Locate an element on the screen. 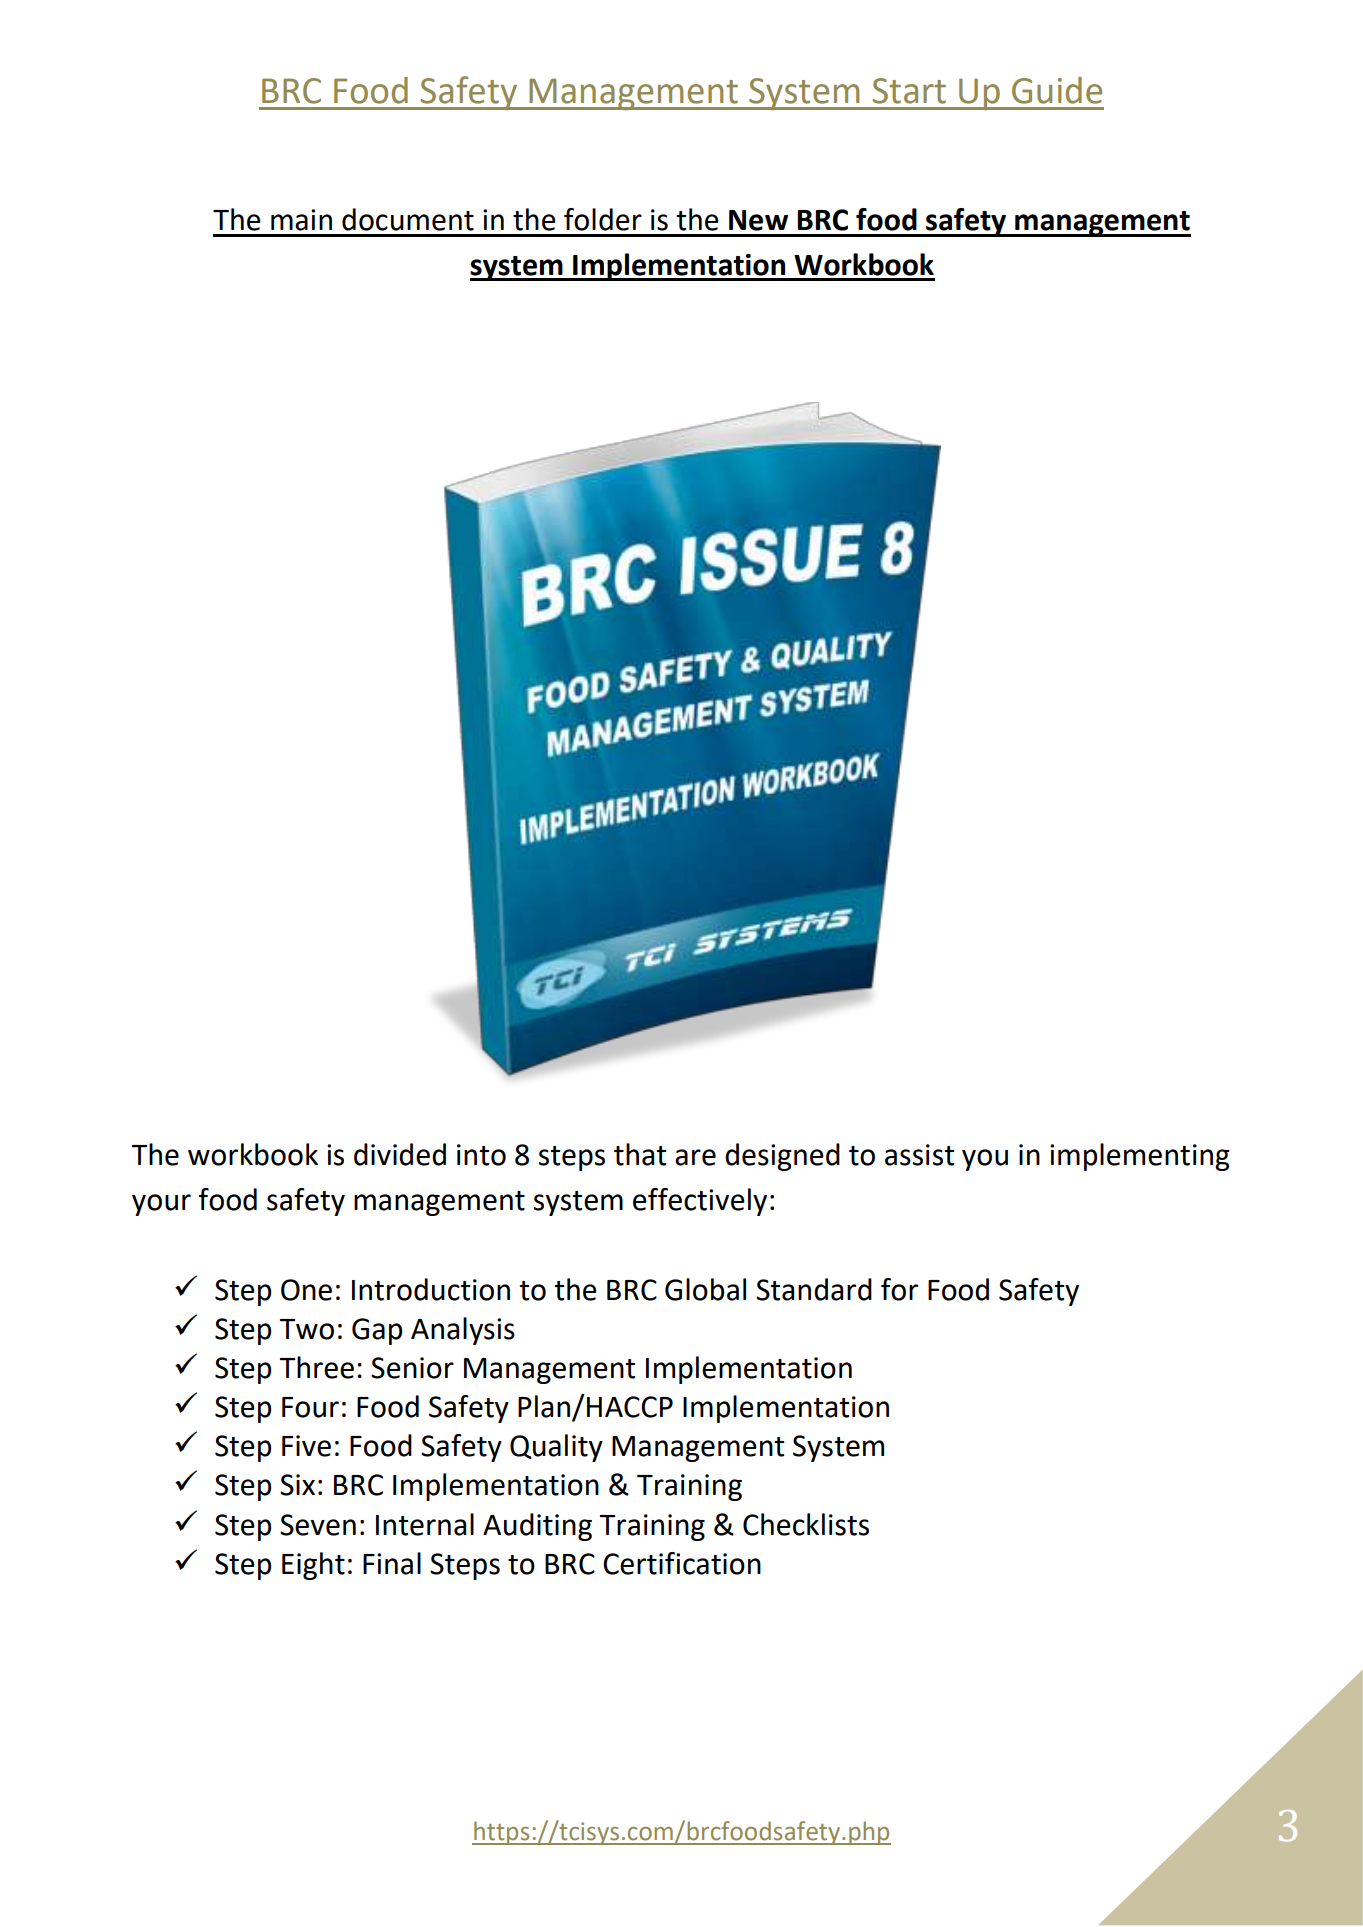 The image size is (1363, 1927). Start is located at coordinates (909, 91).
